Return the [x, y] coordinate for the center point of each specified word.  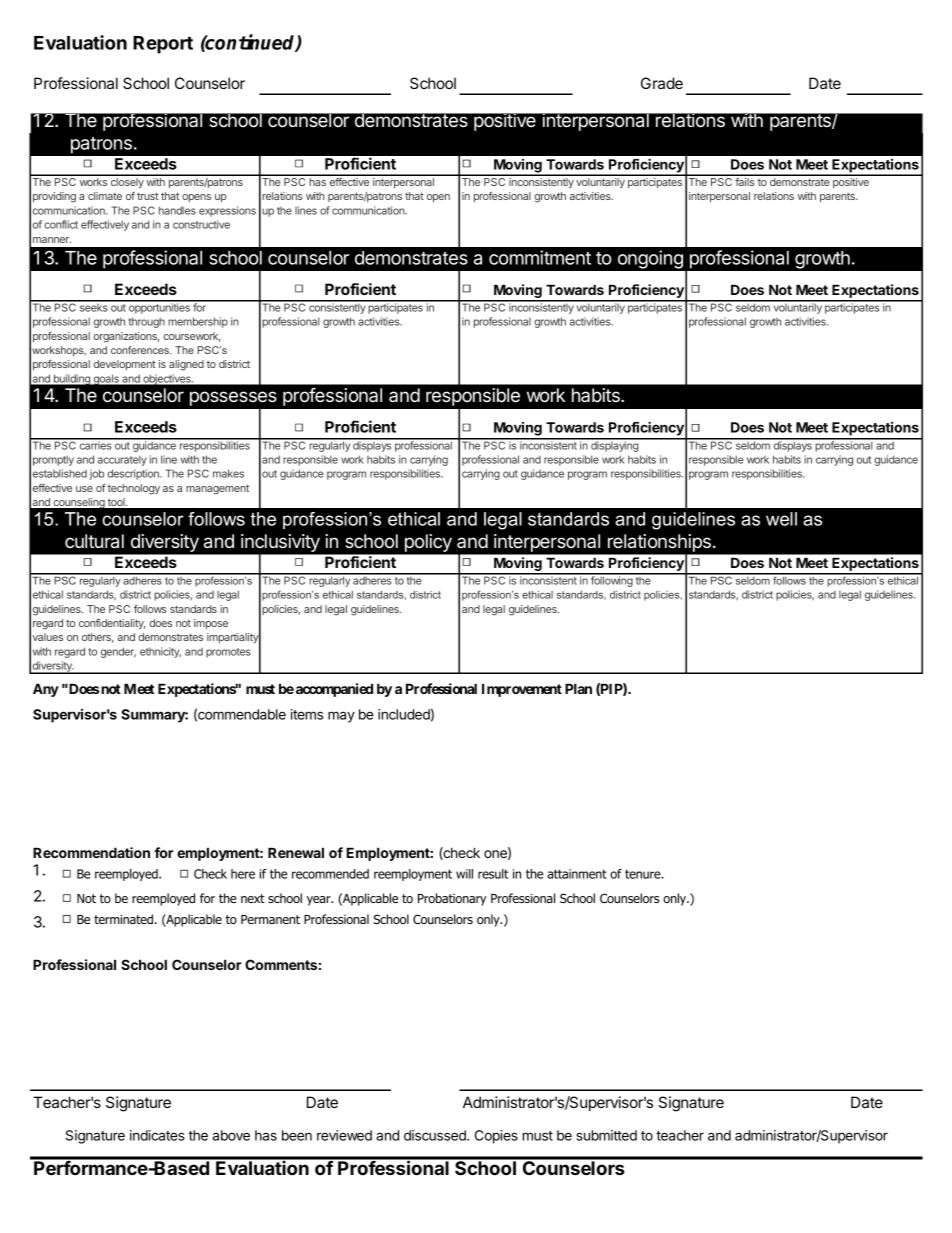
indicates [157, 1135]
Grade [662, 83]
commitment [540, 257]
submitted [607, 1135]
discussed [436, 1135]
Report [163, 45]
